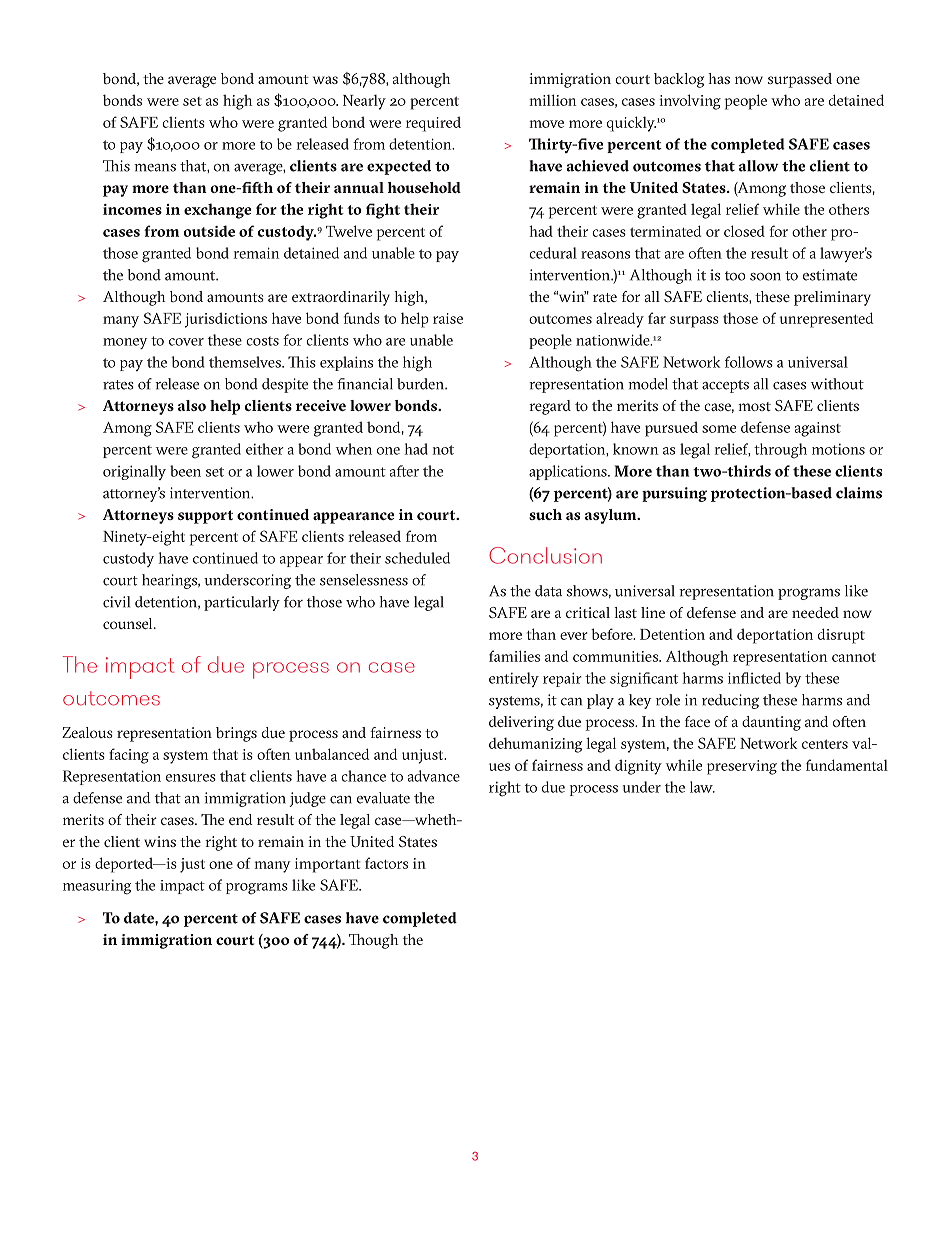 Image resolution: width=952 pixels, height=1233 pixels. What do you see at coordinates (386, 863) in the document?
I see `factors` at bounding box center [386, 863].
